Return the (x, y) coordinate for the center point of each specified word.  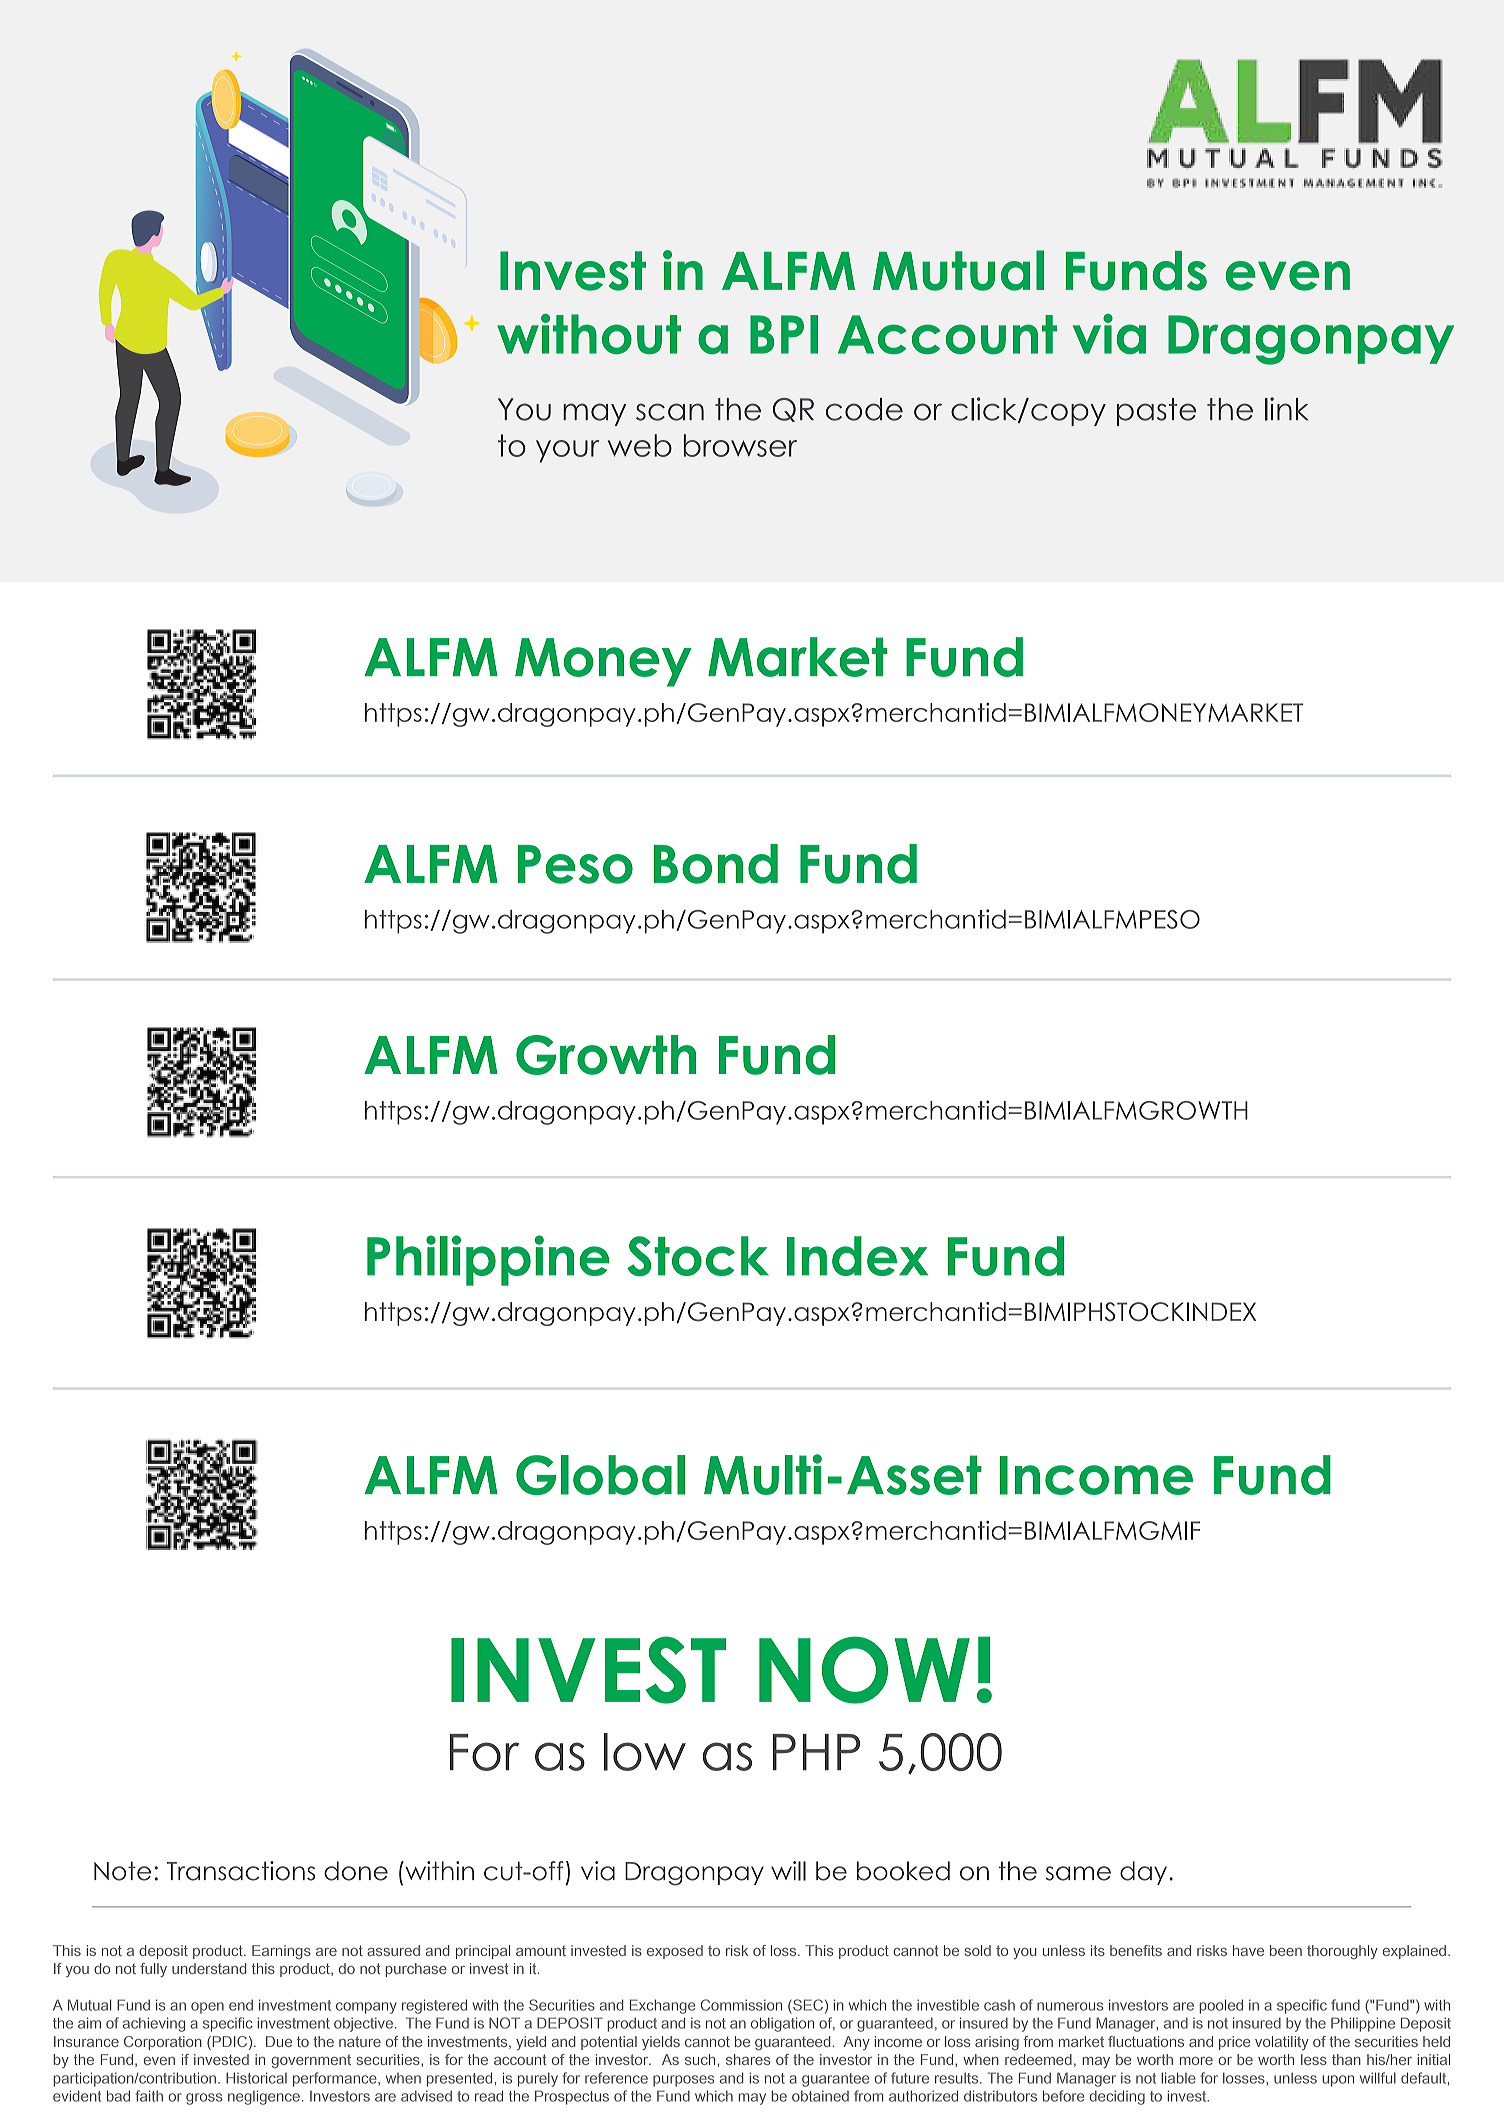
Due (279, 2041)
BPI (784, 334)
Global (600, 1475)
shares (748, 2059)
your (567, 451)
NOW (864, 1670)
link (1287, 409)
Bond (716, 864)
